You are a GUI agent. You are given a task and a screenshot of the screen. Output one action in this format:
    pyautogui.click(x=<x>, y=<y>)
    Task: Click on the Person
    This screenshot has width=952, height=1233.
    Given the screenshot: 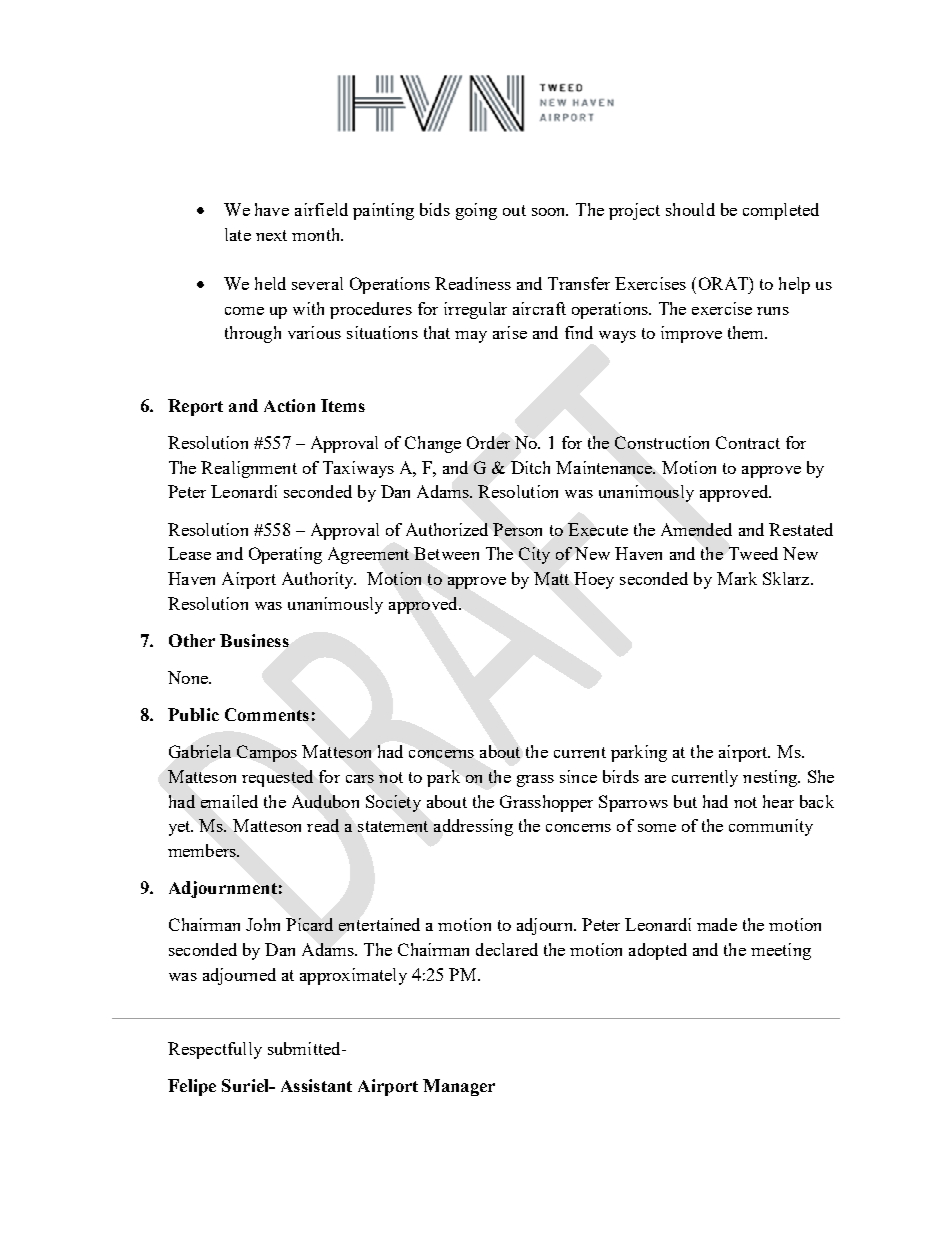 What is the action you would take?
    pyautogui.click(x=517, y=529)
